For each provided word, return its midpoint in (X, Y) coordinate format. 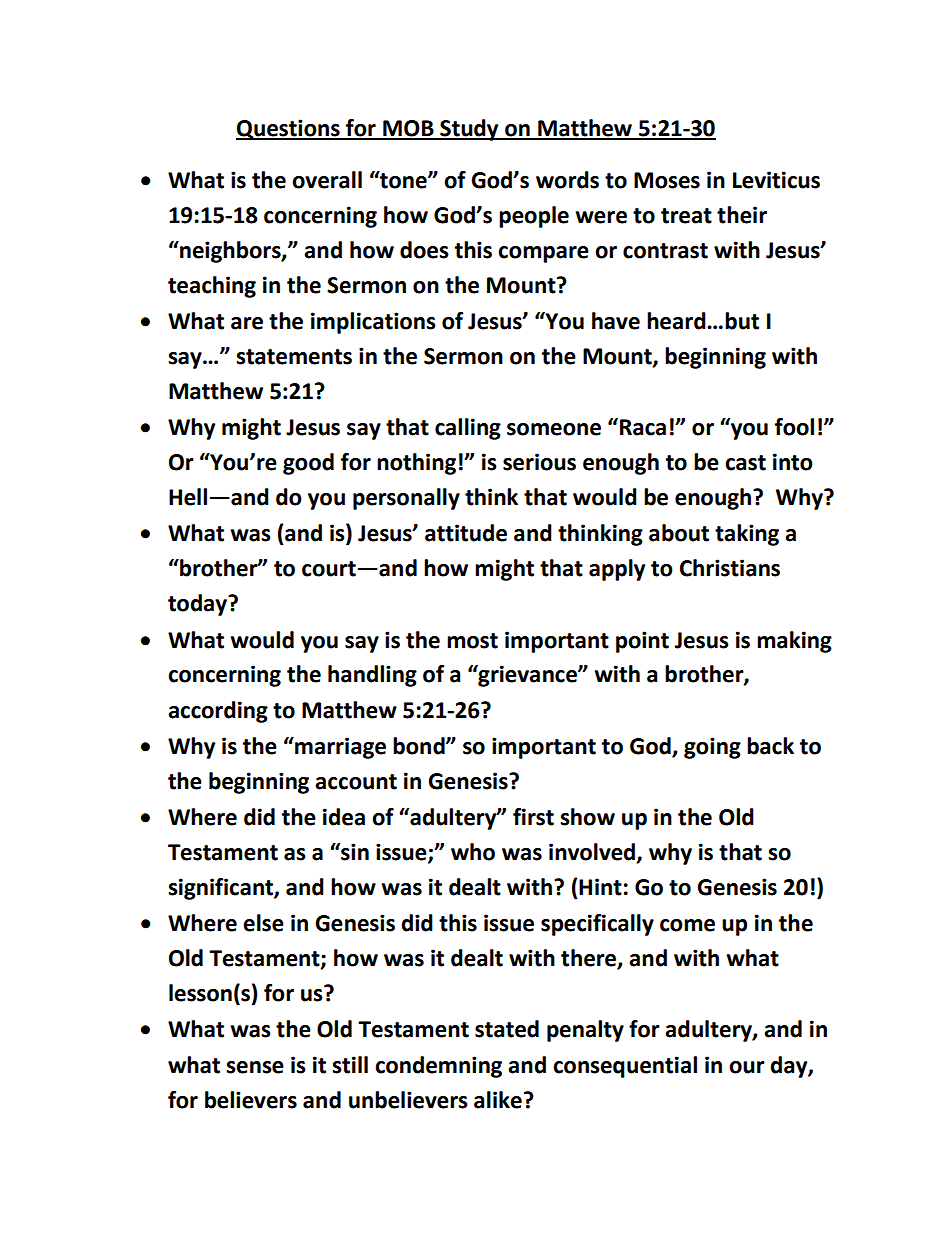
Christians (730, 568)
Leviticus (776, 180)
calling (468, 429)
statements (294, 357)
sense (255, 1067)
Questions (289, 129)
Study (469, 130)
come (687, 925)
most (472, 641)
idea (344, 817)
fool (794, 427)
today (199, 605)
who (473, 852)
